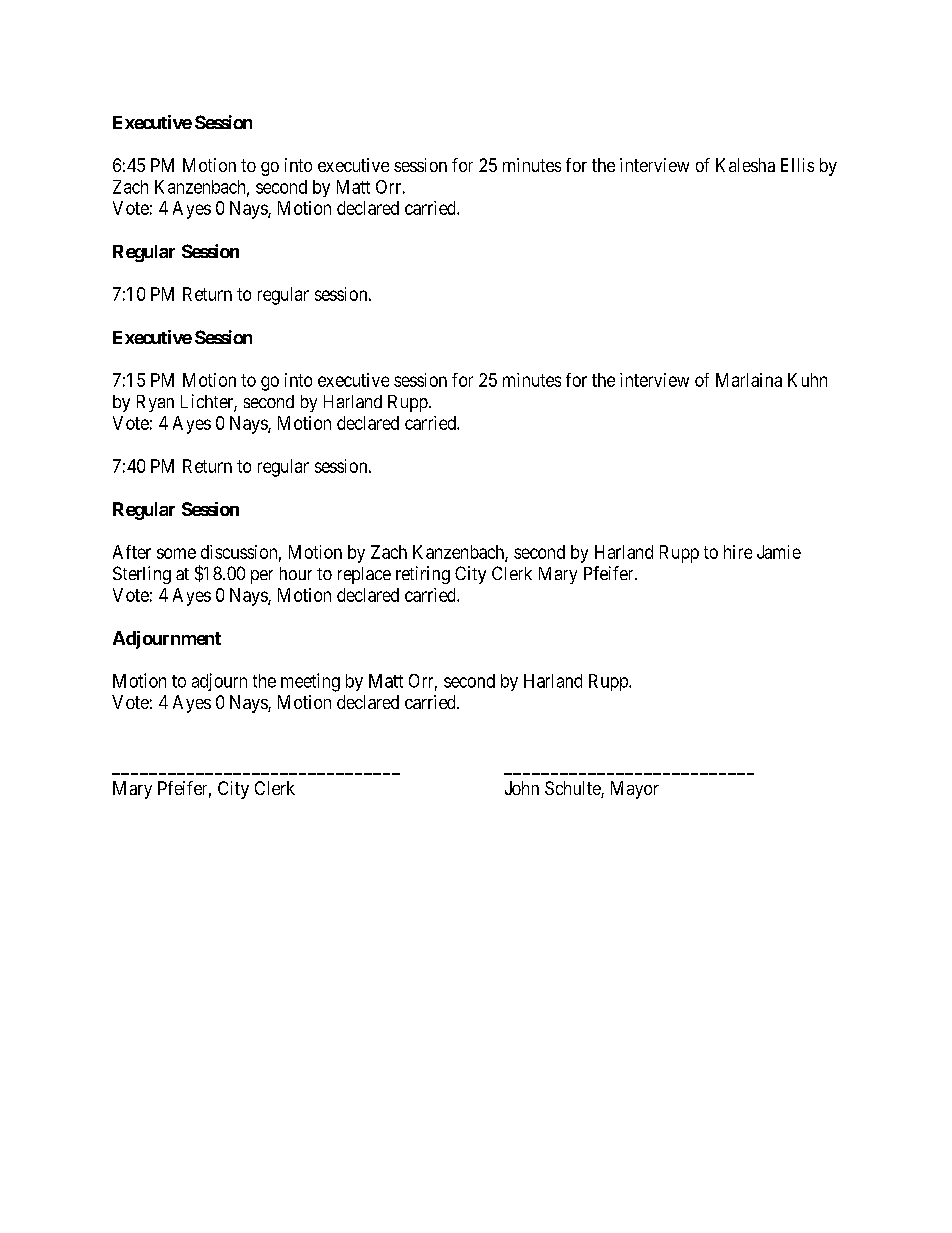 This document has height=1233, width=952. I want to click on retiring, so click(423, 575).
